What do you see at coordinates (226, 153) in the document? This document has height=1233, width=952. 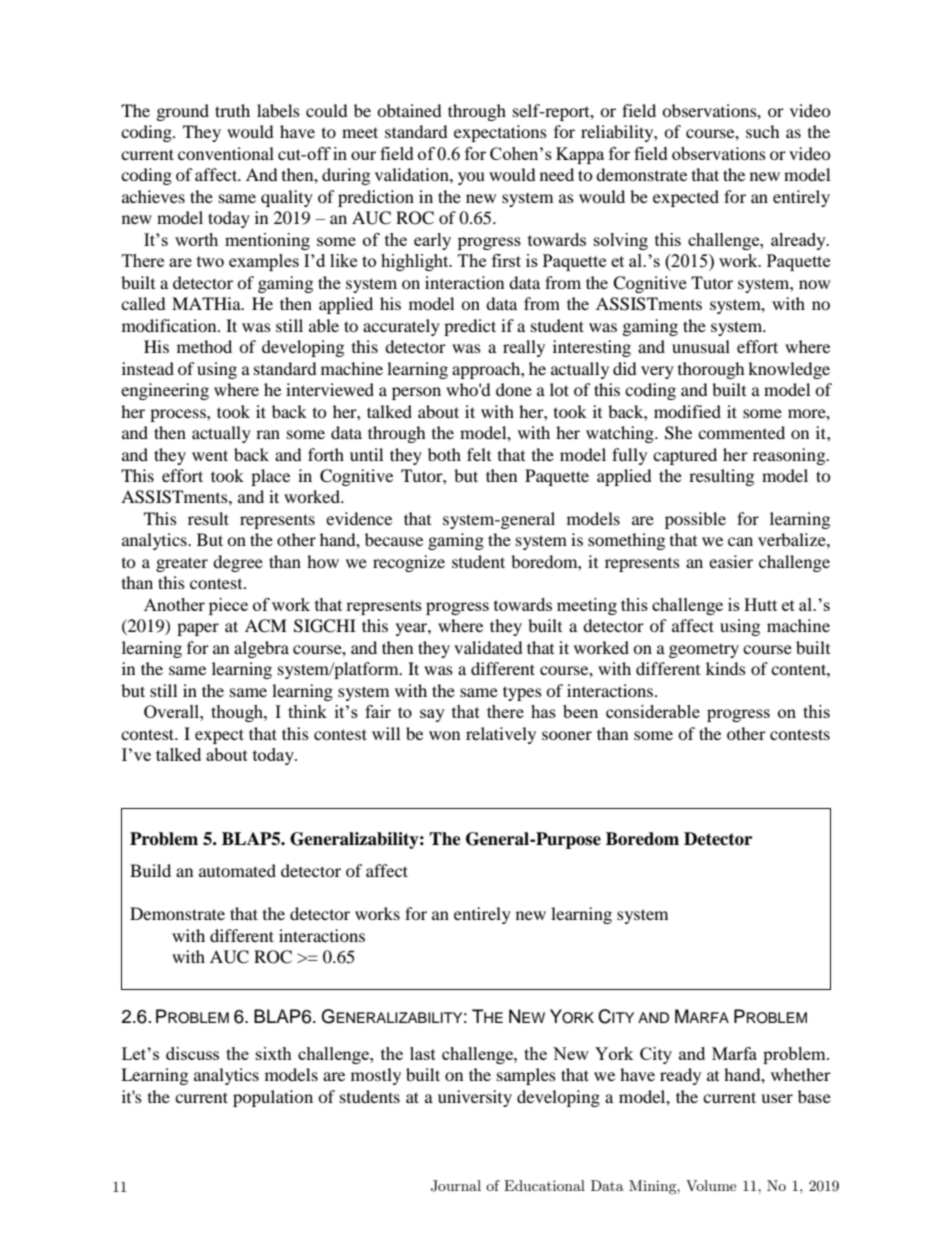 I see `conventional` at bounding box center [226, 153].
